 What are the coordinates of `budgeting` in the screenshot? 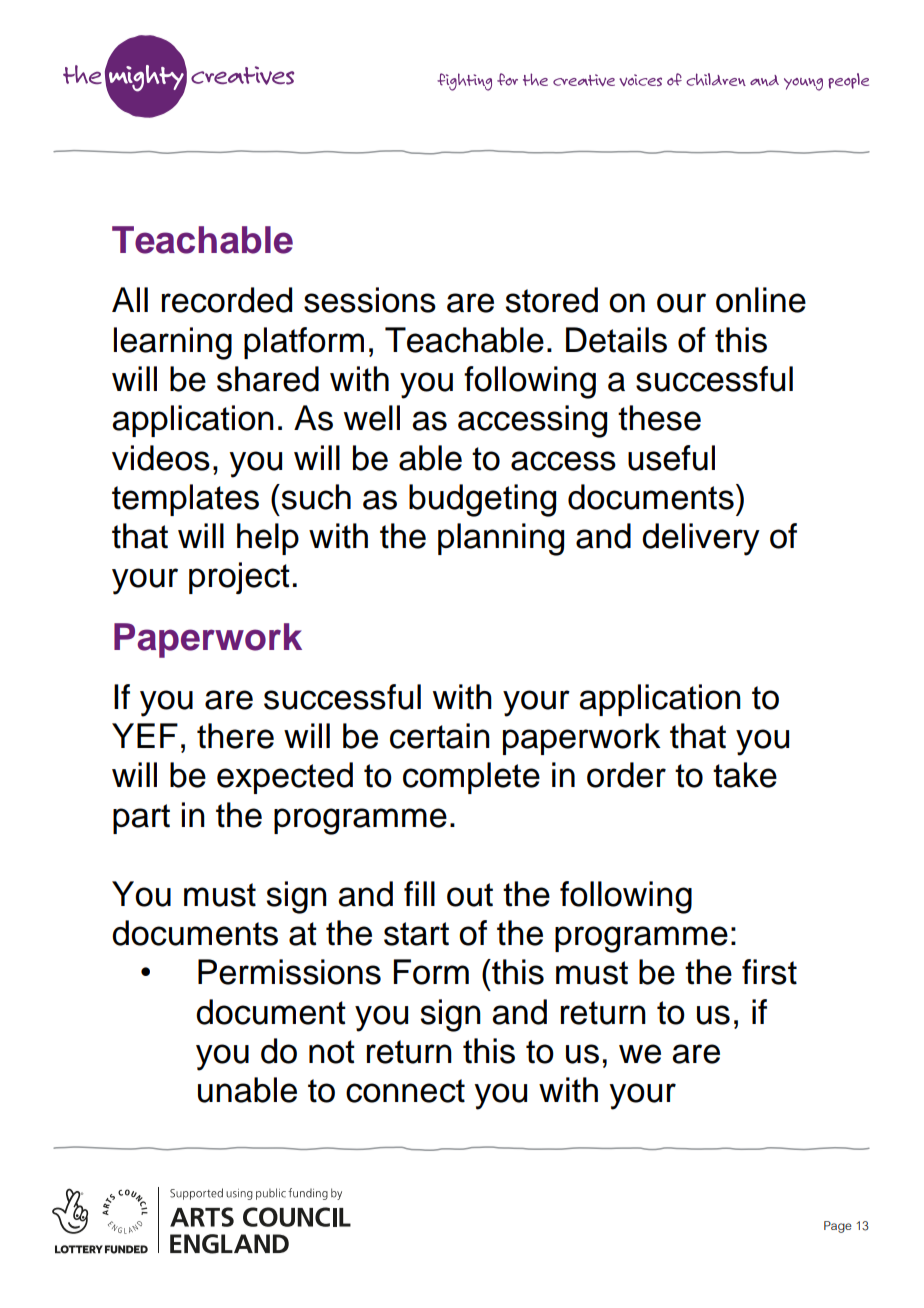 It's located at (482, 500).
